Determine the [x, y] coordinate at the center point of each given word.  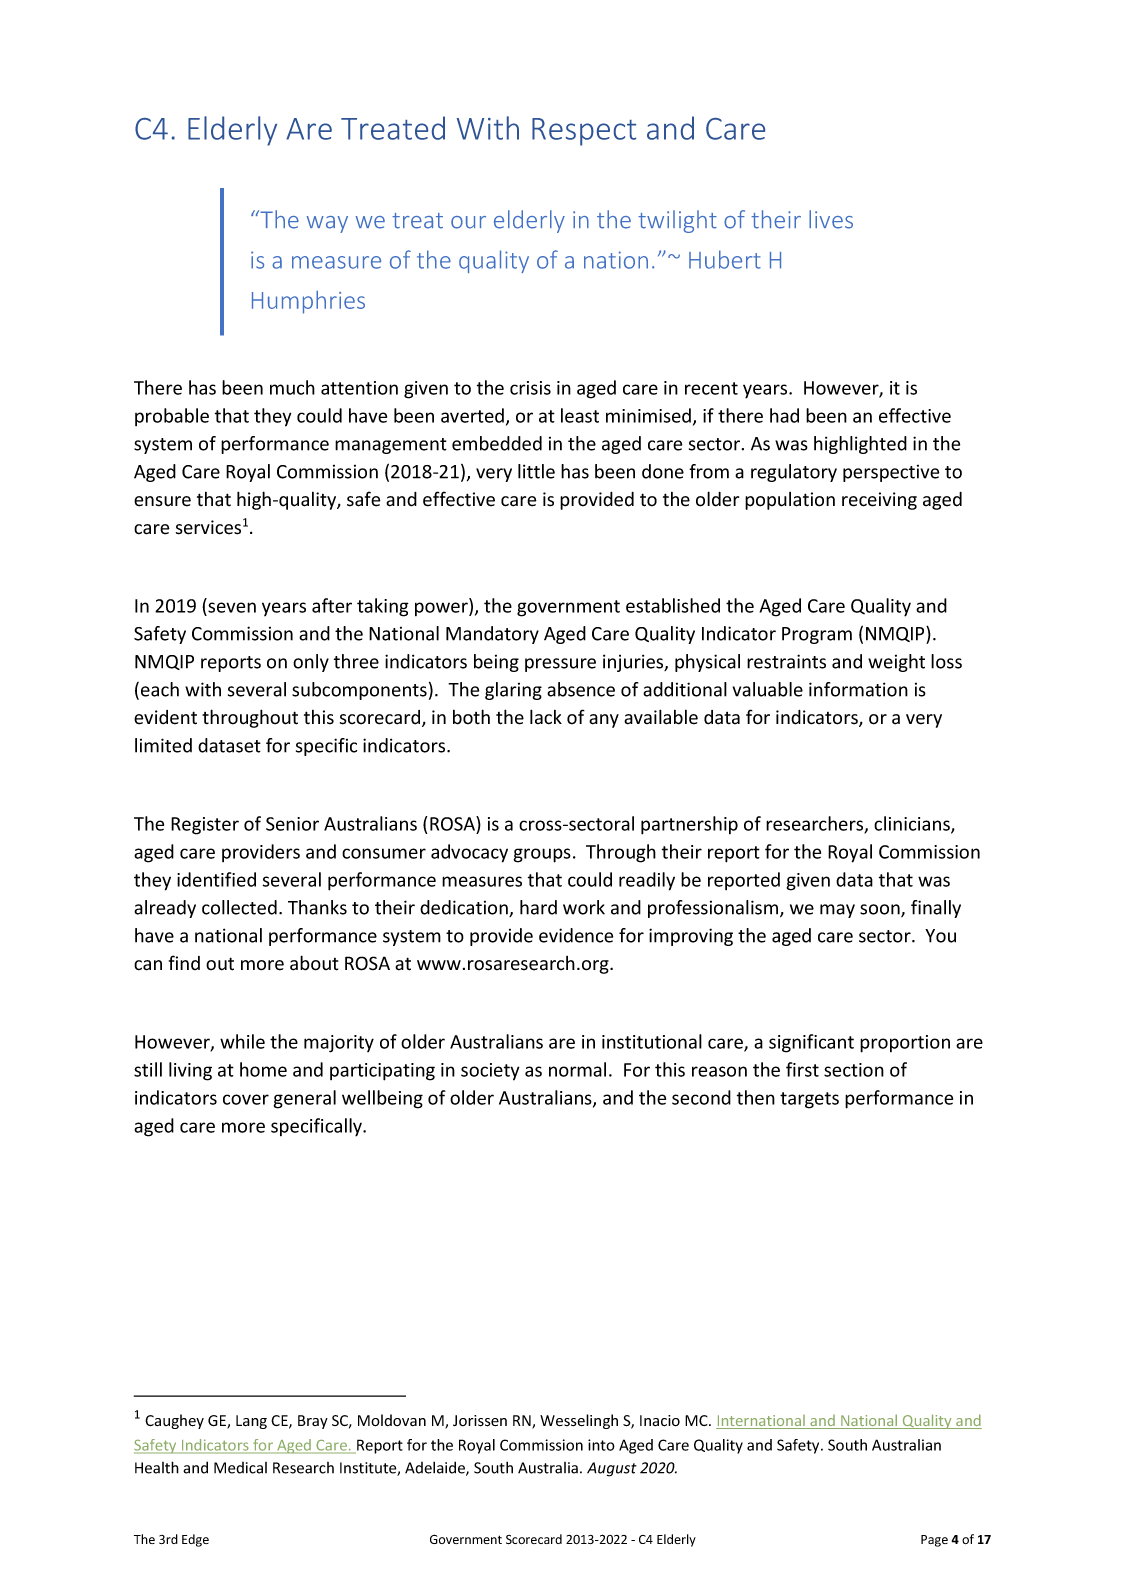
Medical [240, 1468]
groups [542, 855]
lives [831, 219]
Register [205, 826]
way [327, 224]
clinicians [913, 824]
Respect [584, 132]
